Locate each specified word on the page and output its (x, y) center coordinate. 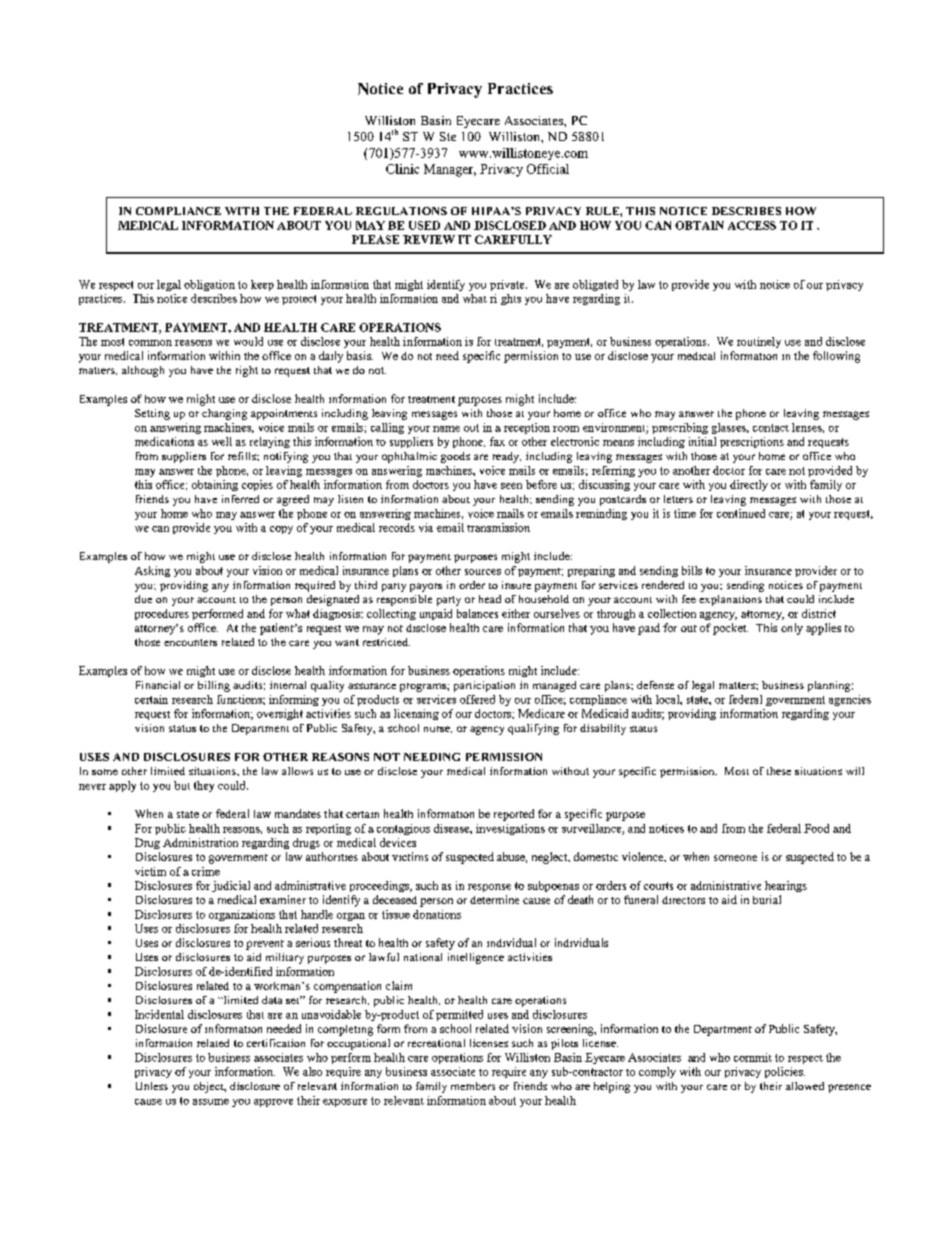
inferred (240, 499)
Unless (152, 1086)
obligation (209, 285)
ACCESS (752, 225)
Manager (450, 170)
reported (514, 815)
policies (785, 1072)
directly (749, 485)
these (779, 771)
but (182, 785)
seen (511, 486)
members (473, 1086)
